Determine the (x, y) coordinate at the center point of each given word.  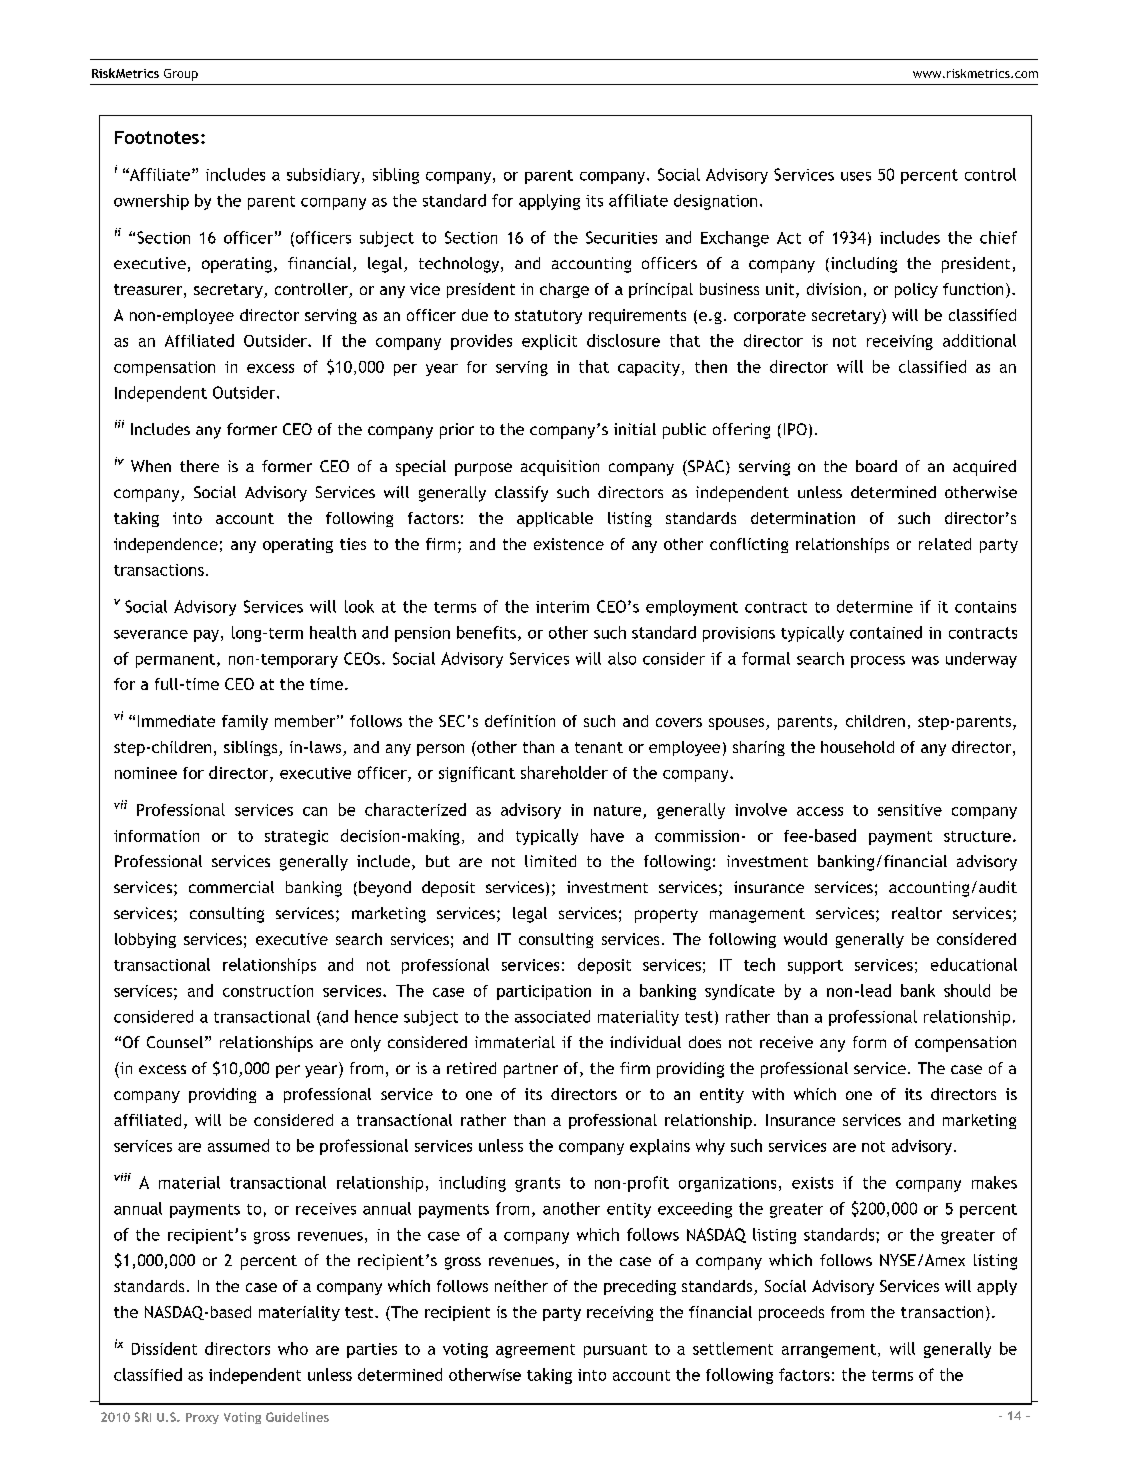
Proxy (202, 1418)
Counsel (175, 1042)
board (876, 466)
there (199, 466)
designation (715, 202)
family (245, 722)
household (857, 747)
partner (531, 1070)
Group (181, 75)
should (967, 990)
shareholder (564, 772)
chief (998, 237)
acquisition (560, 468)
